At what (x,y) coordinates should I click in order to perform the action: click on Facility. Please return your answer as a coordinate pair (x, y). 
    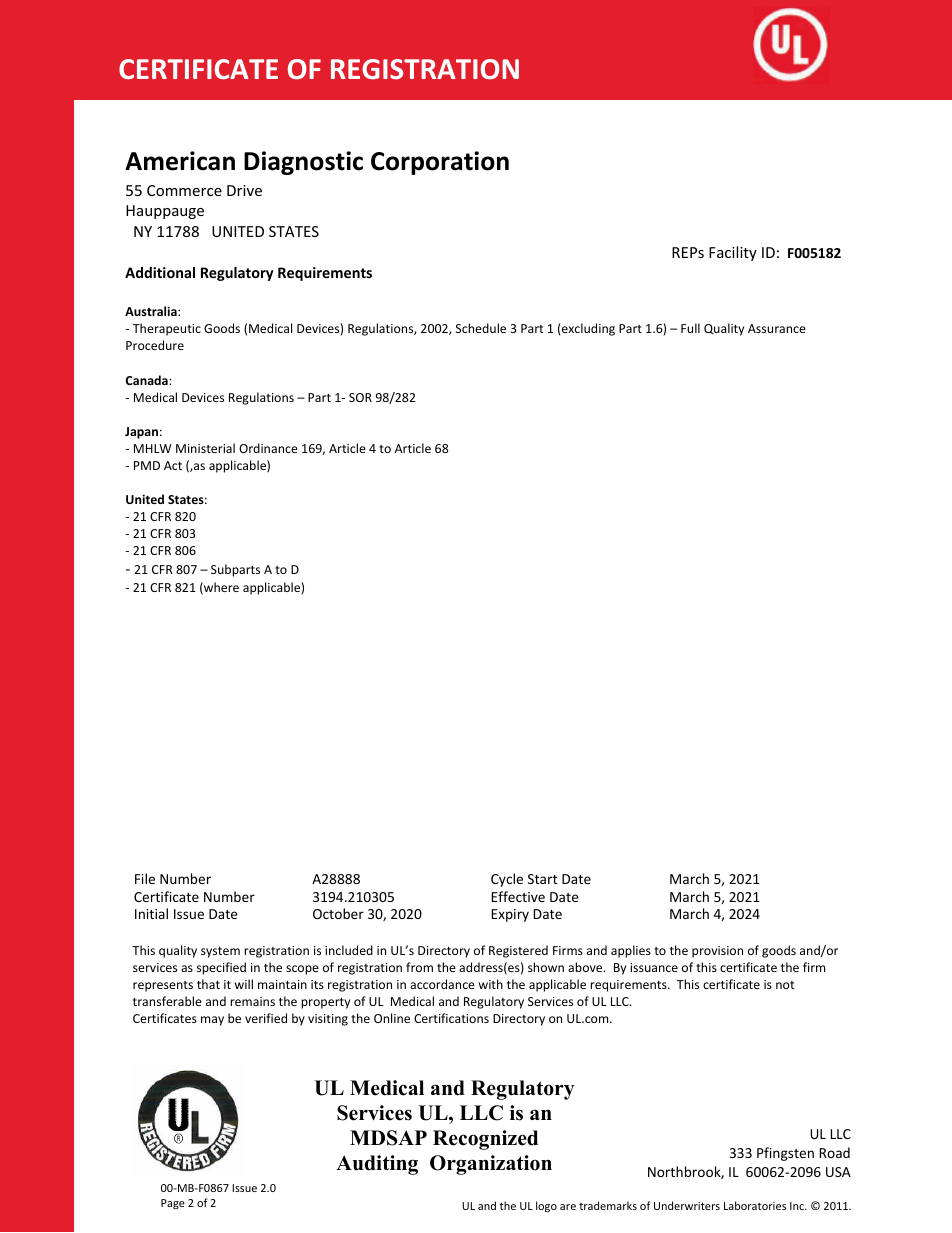
    Looking at the image, I should click on (733, 253).
